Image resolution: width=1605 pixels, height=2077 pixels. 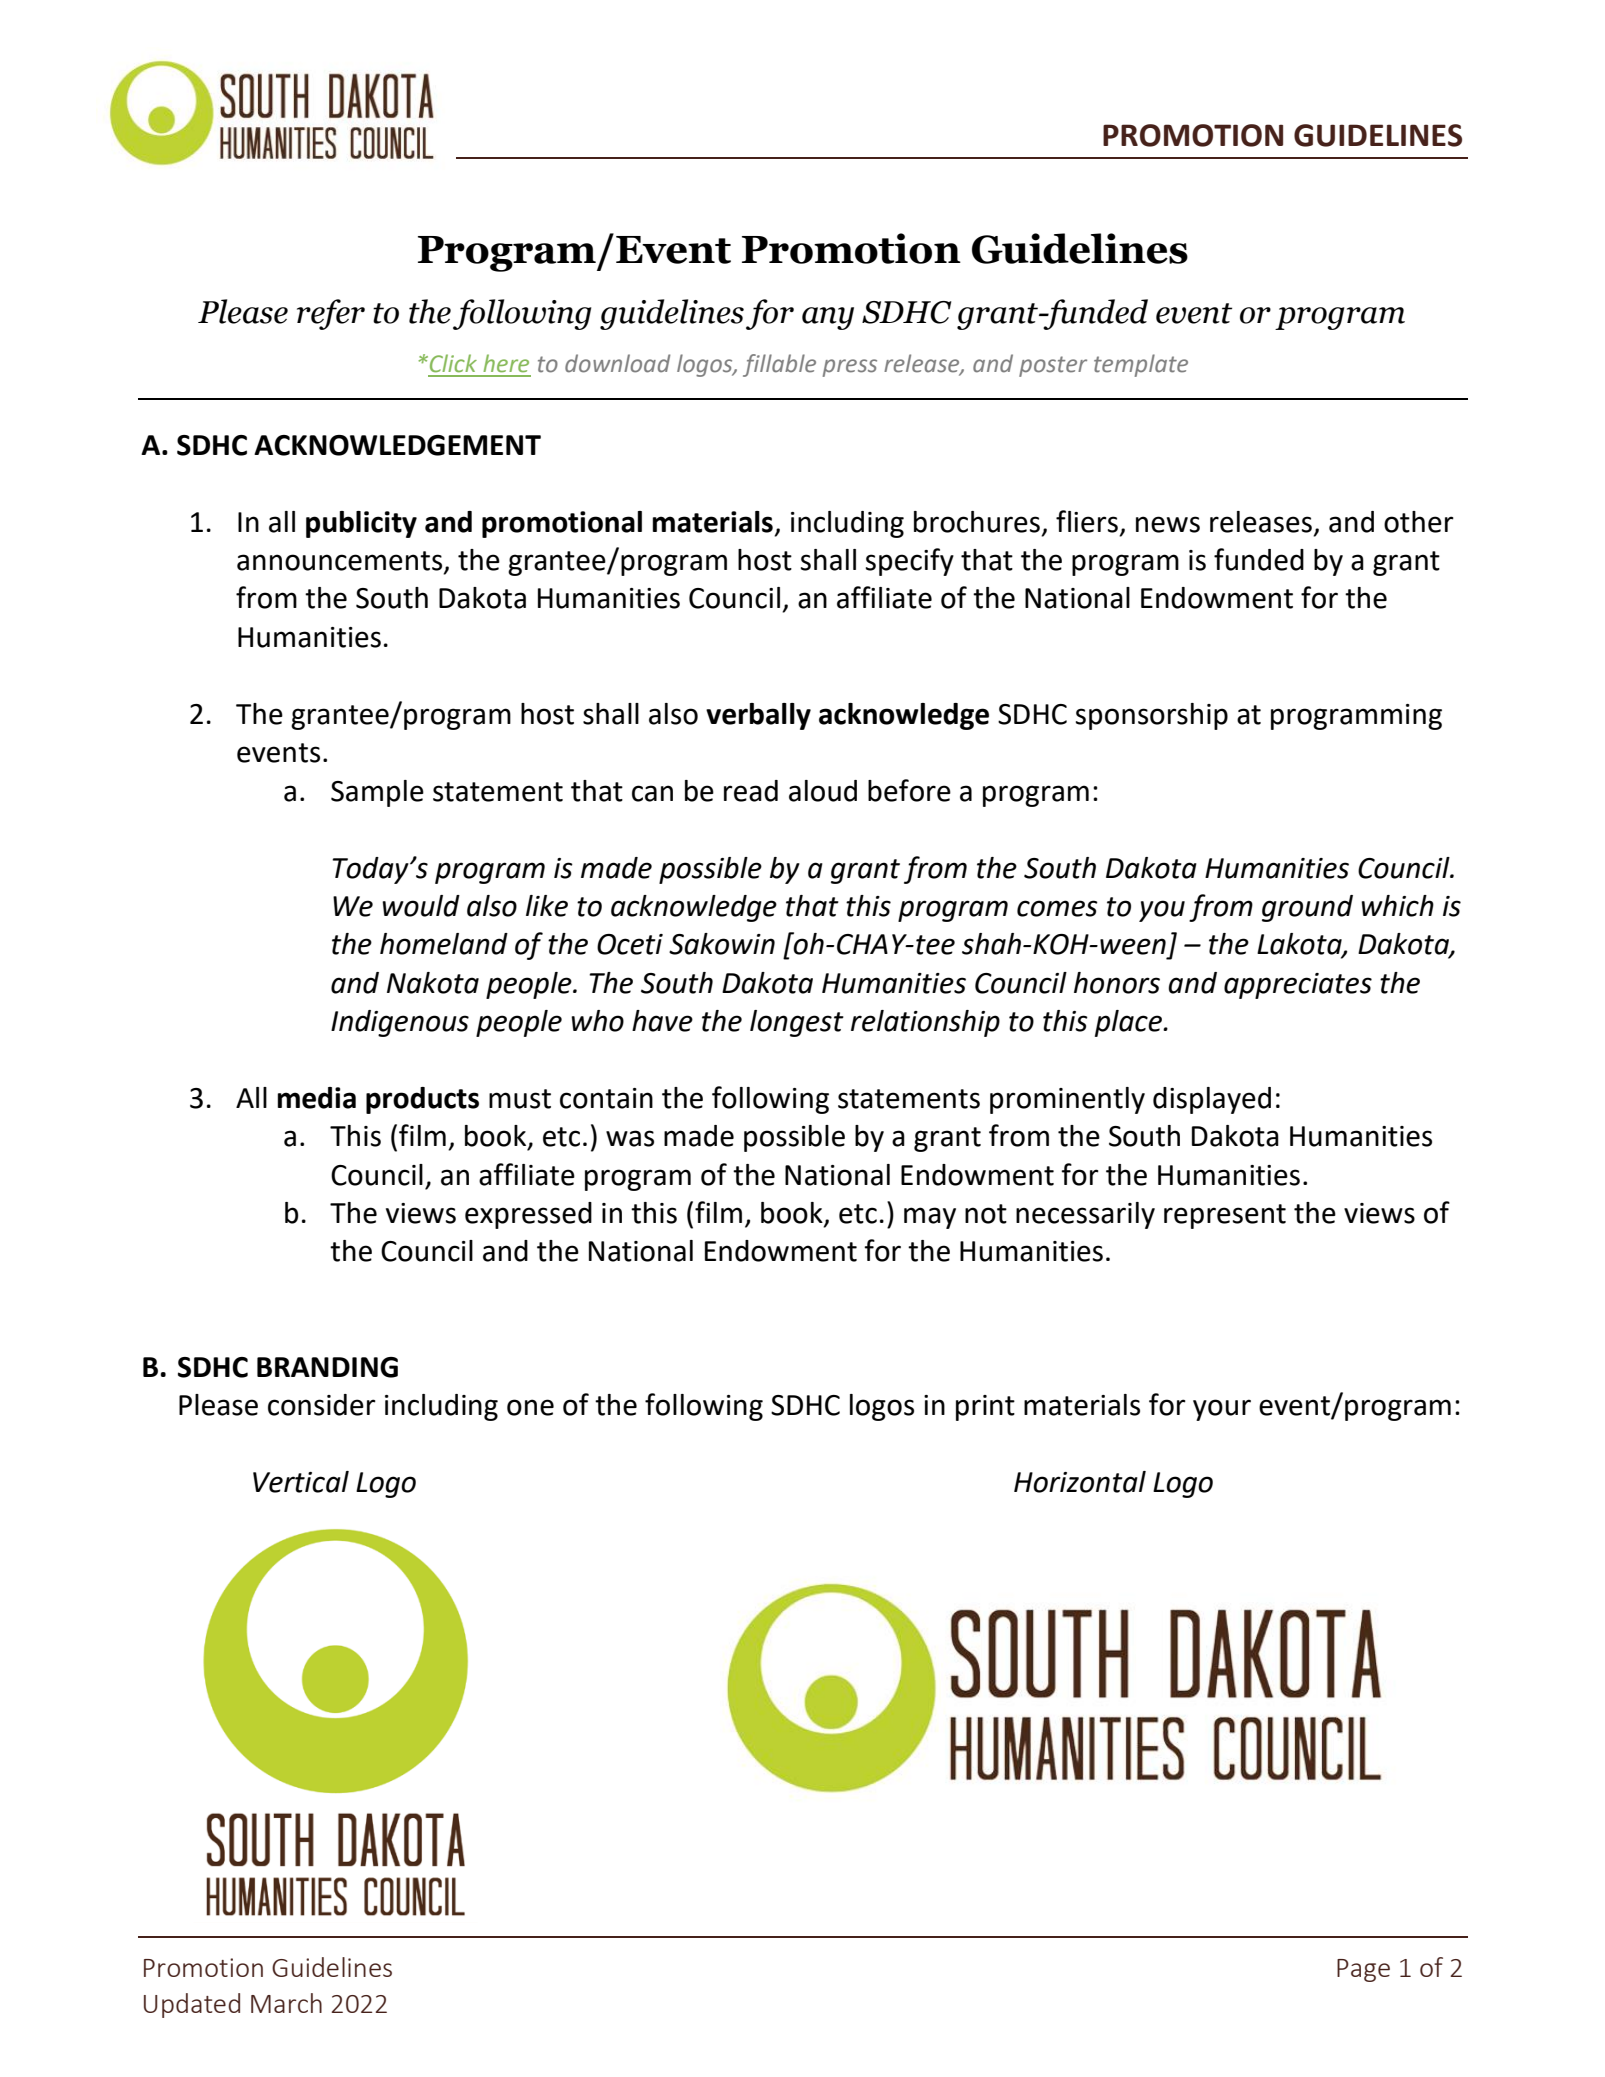 I want to click on media, so click(x=317, y=1098).
